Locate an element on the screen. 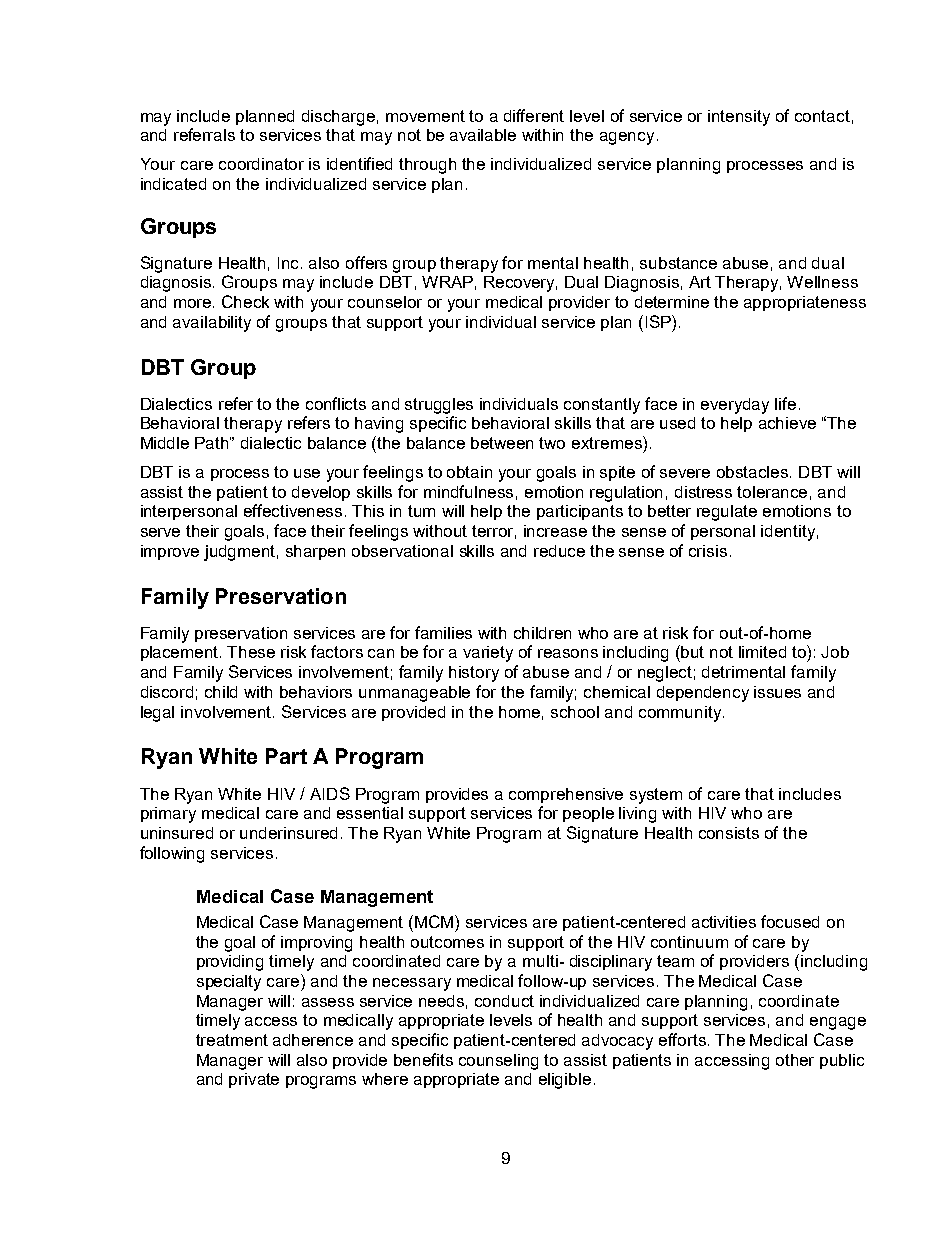  available is located at coordinates (483, 135).
